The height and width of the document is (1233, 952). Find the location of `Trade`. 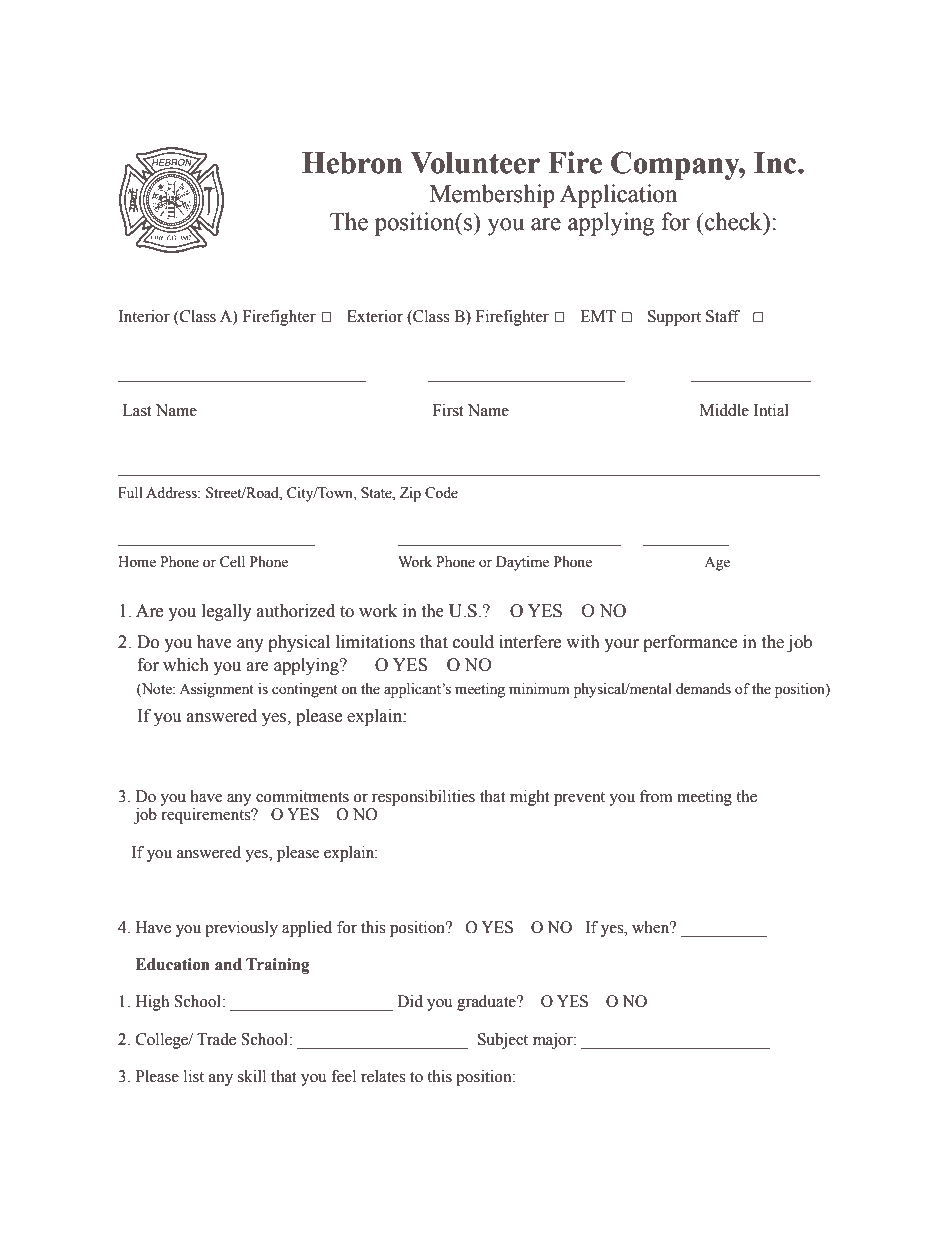

Trade is located at coordinates (216, 1039).
